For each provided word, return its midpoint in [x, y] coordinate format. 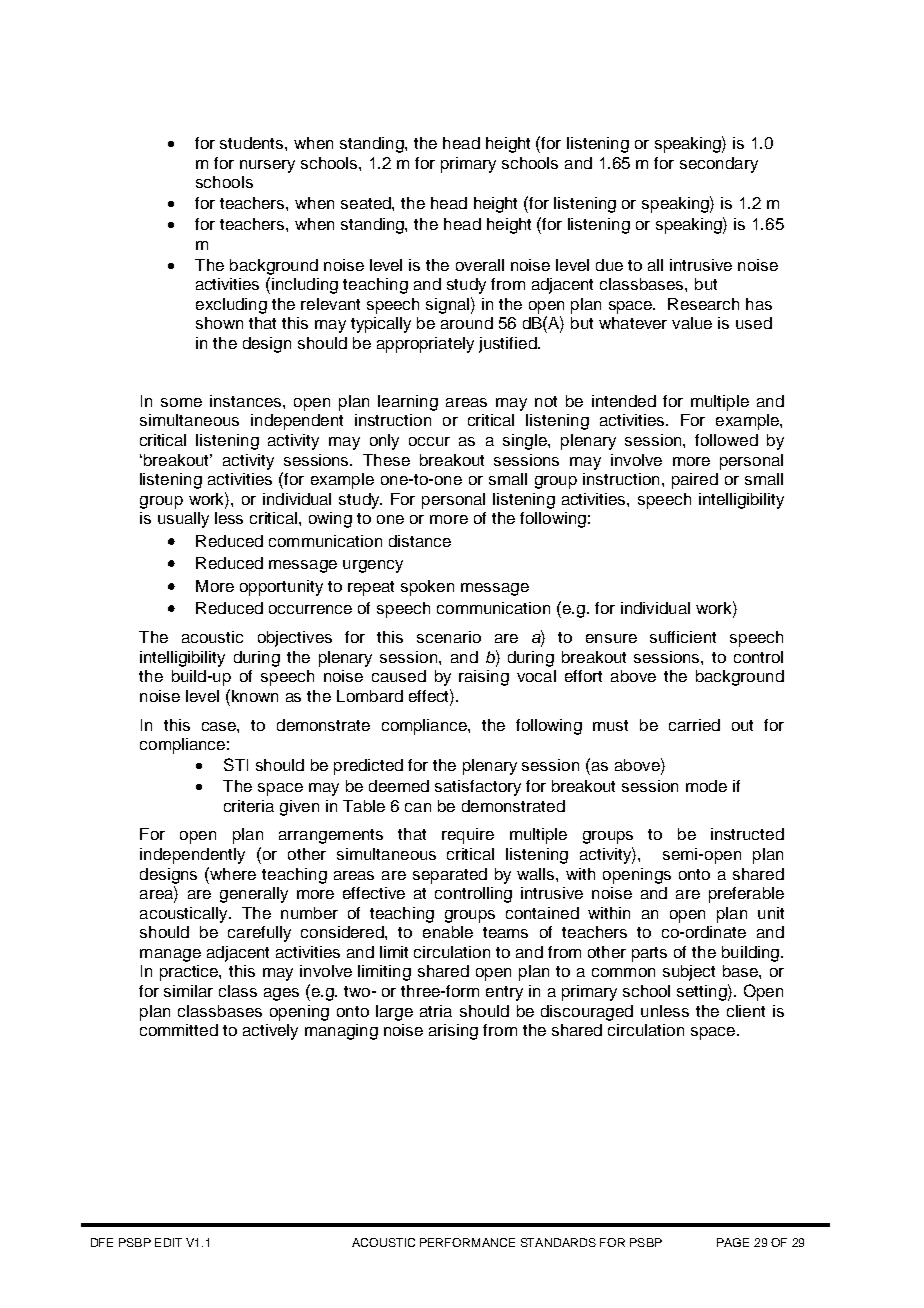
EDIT [168, 1242]
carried [694, 725]
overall [480, 265]
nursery [267, 166]
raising [484, 678]
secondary [719, 165]
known [253, 695]
